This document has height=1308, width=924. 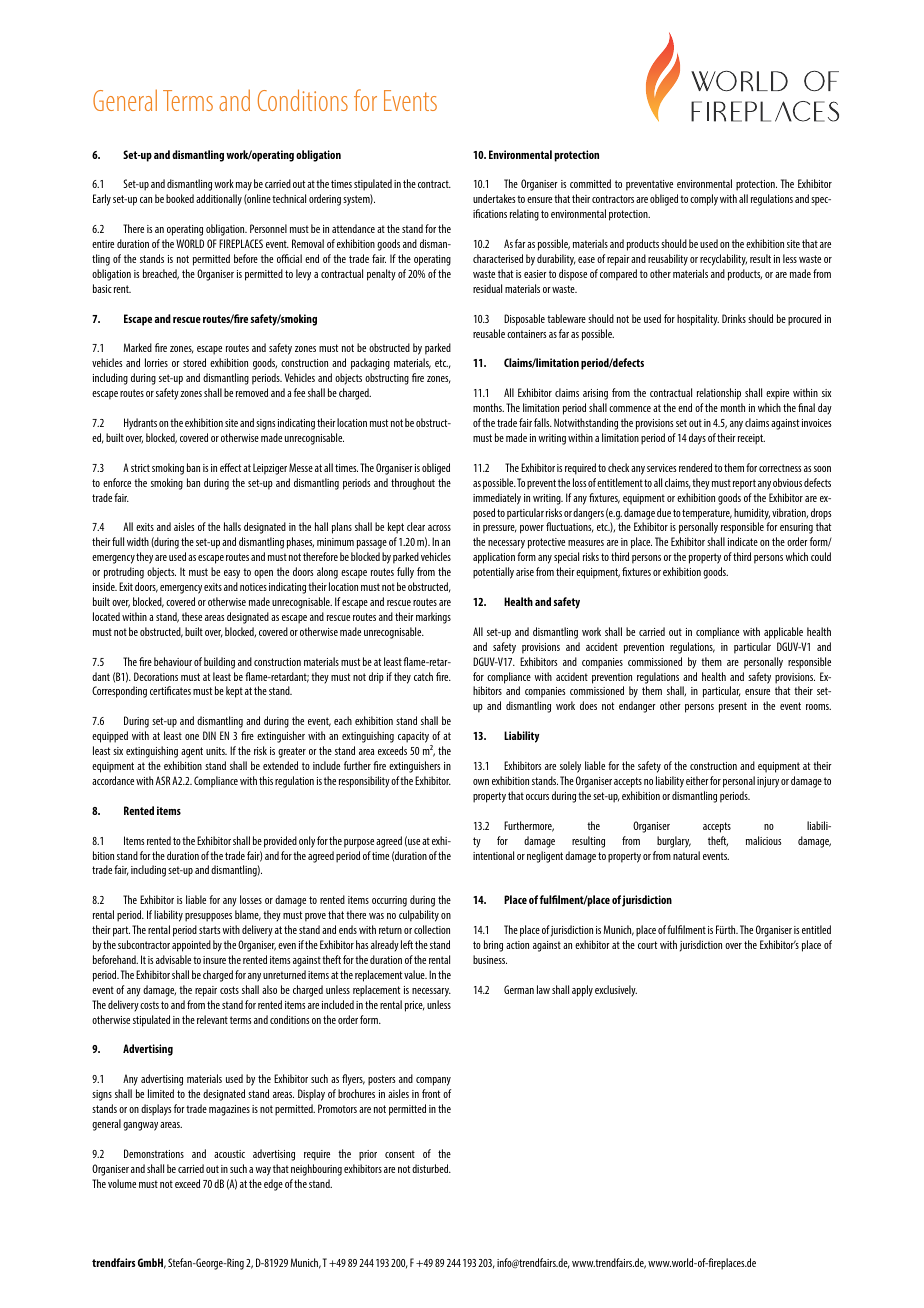 I want to click on Demonstrations, so click(x=154, y=1153).
